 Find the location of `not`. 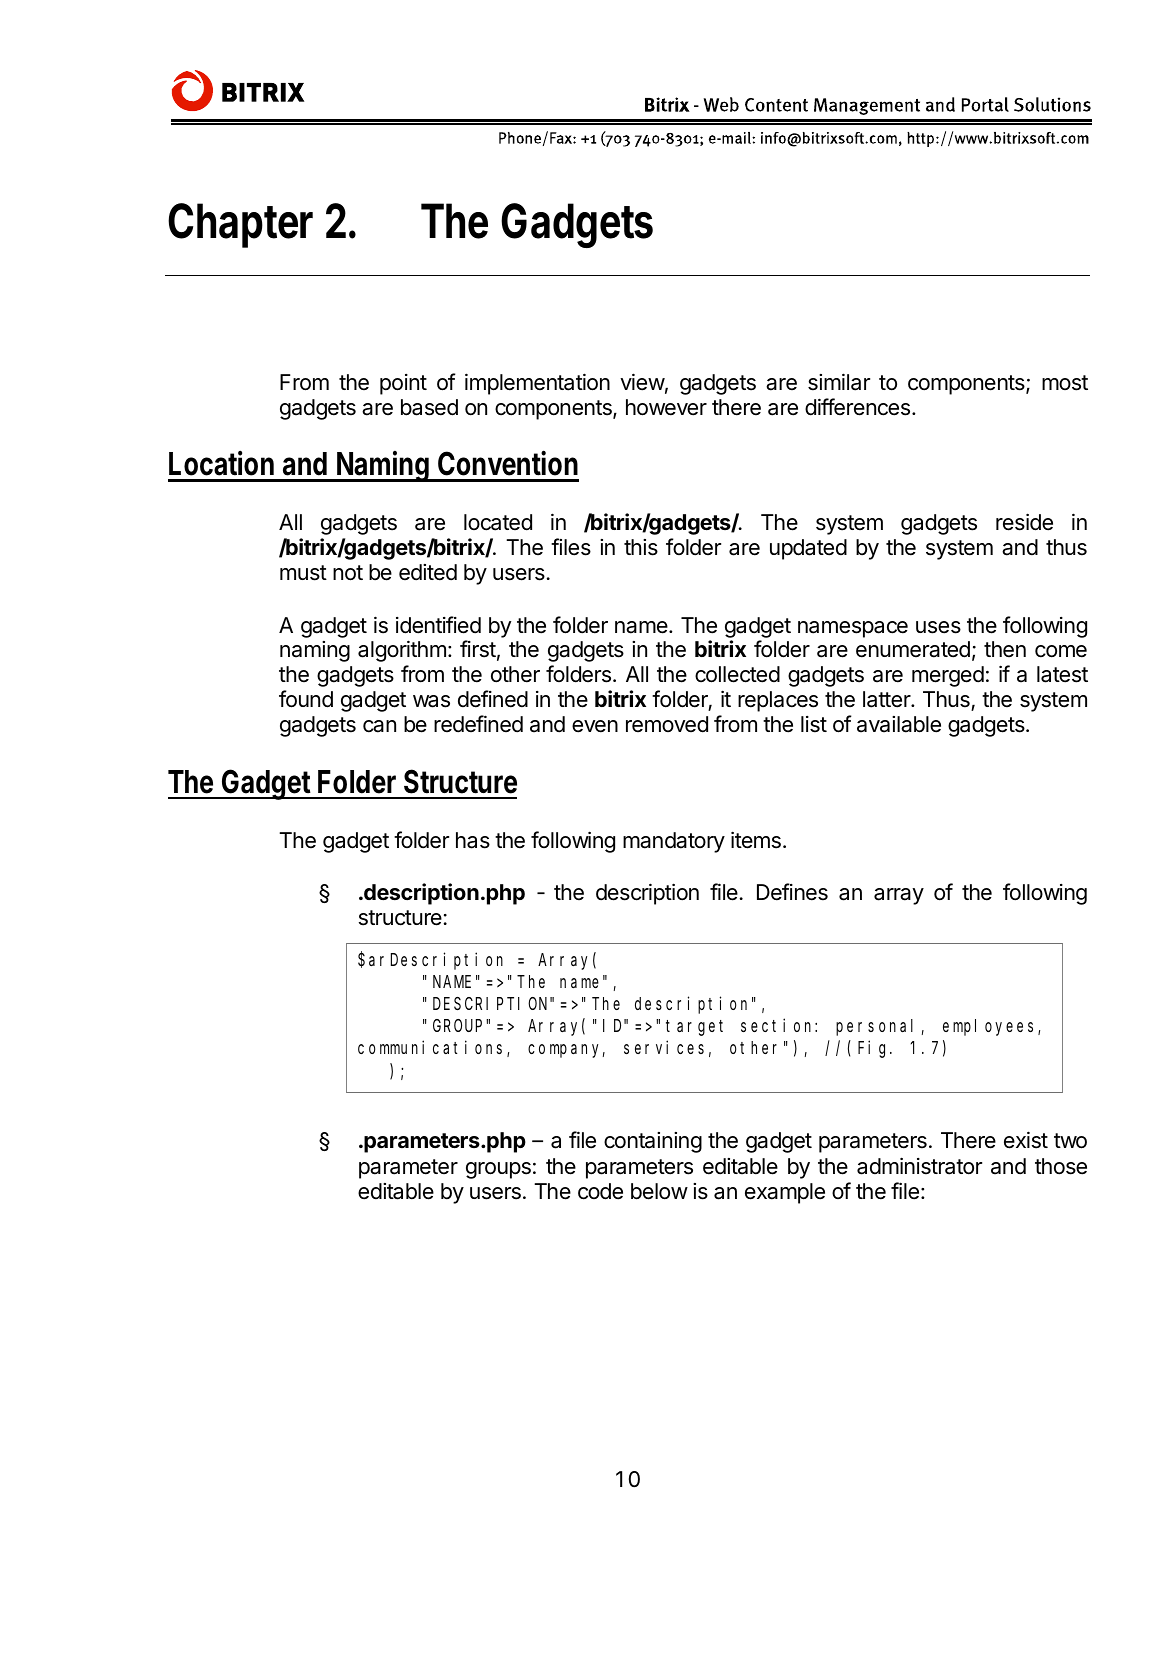

not is located at coordinates (348, 573).
